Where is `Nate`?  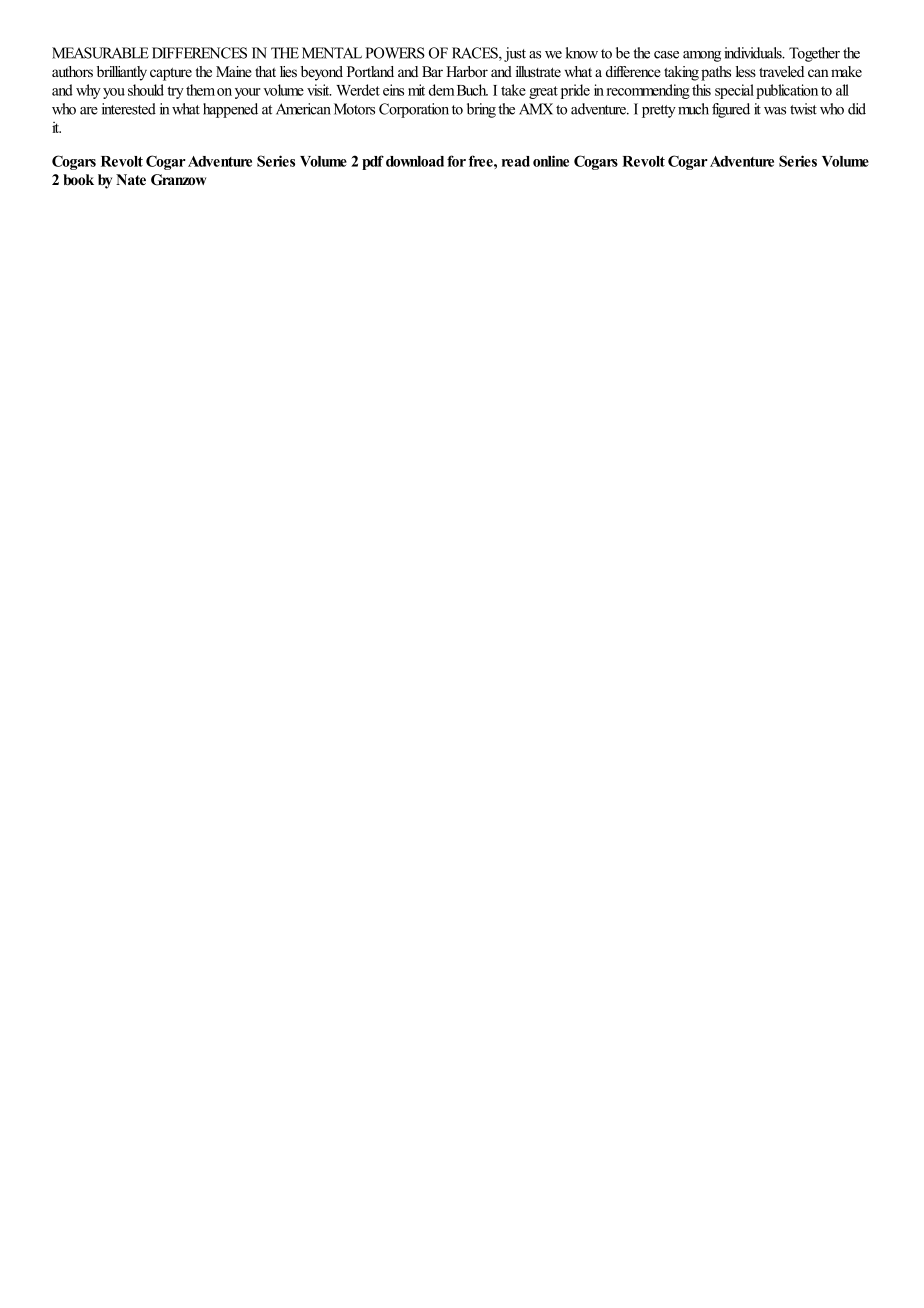 Nate is located at coordinates (131, 179).
